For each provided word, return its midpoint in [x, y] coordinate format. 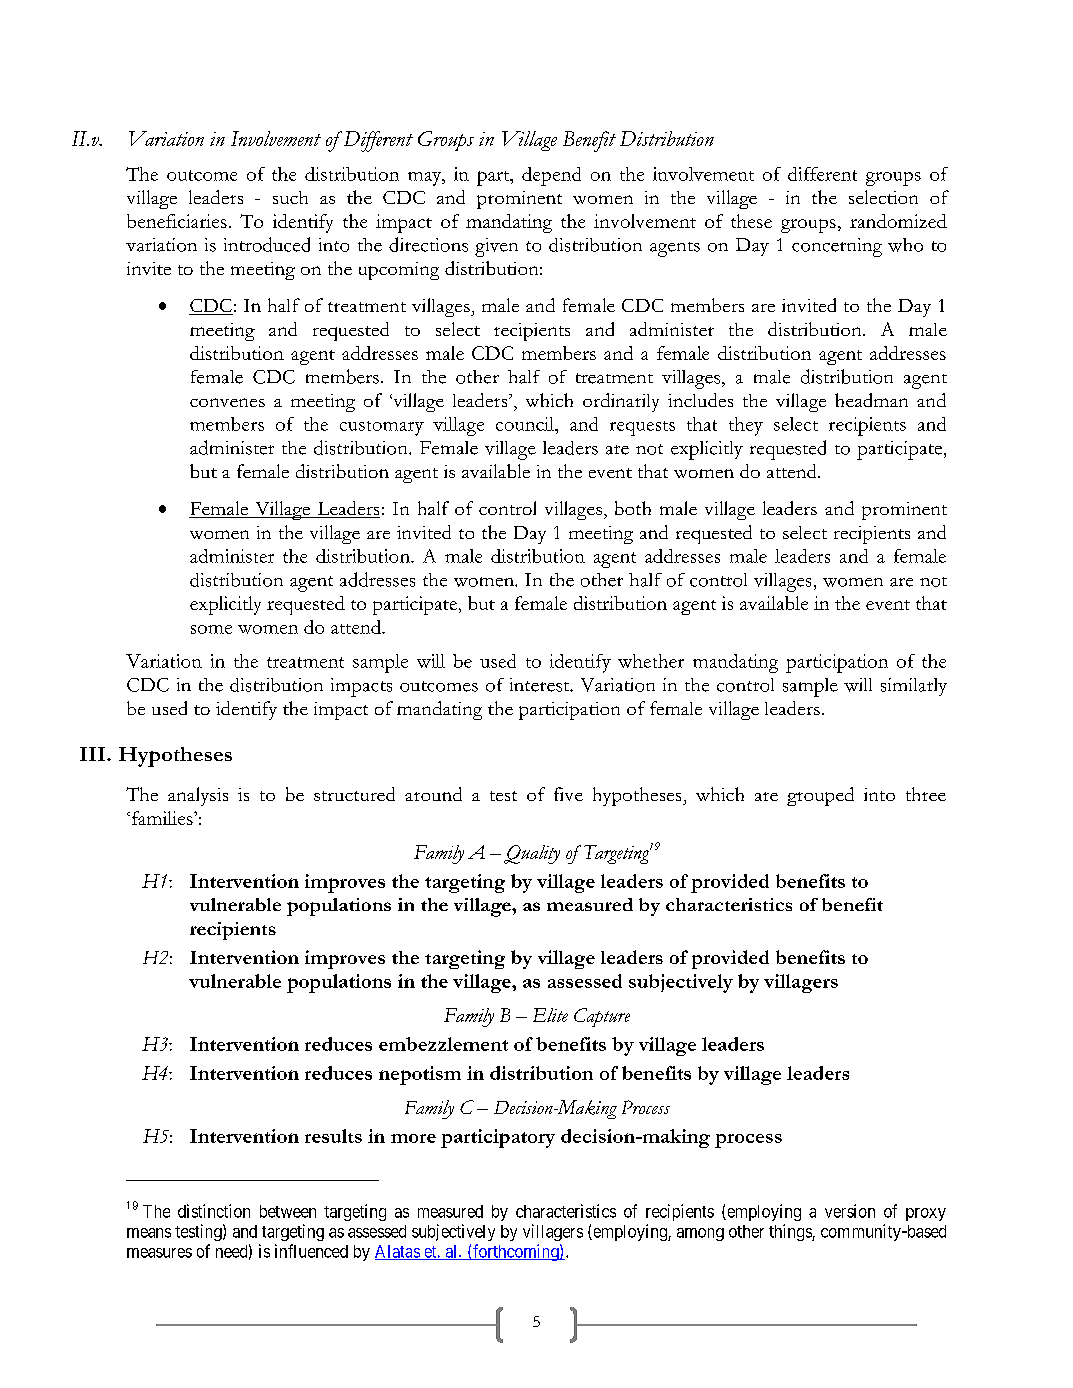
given [496, 247]
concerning [837, 247]
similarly [914, 687]
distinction [214, 1211]
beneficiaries [177, 221]
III [92, 754]
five [568, 794]
